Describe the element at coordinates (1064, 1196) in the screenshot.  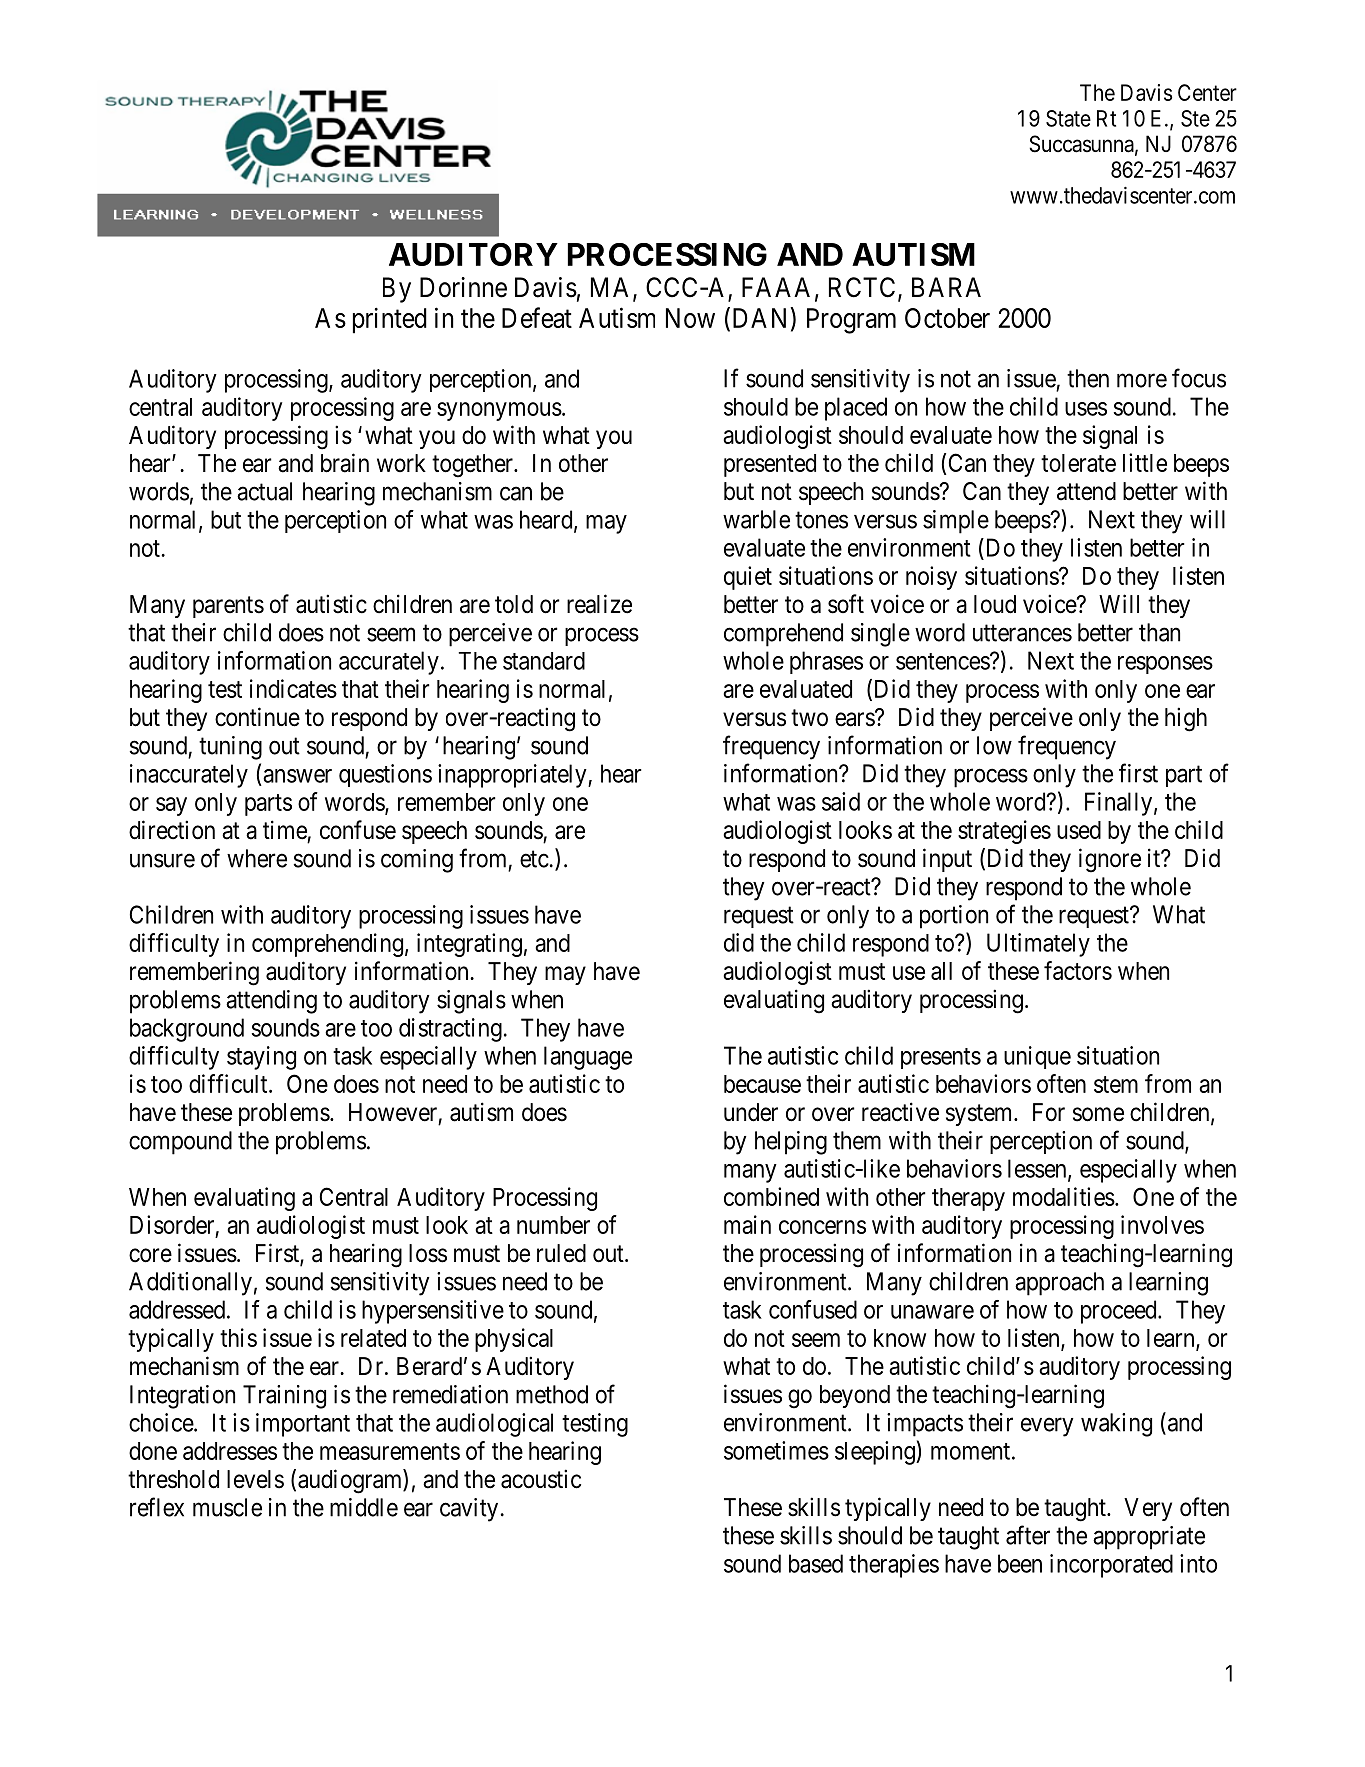
I see `modalities` at that location.
